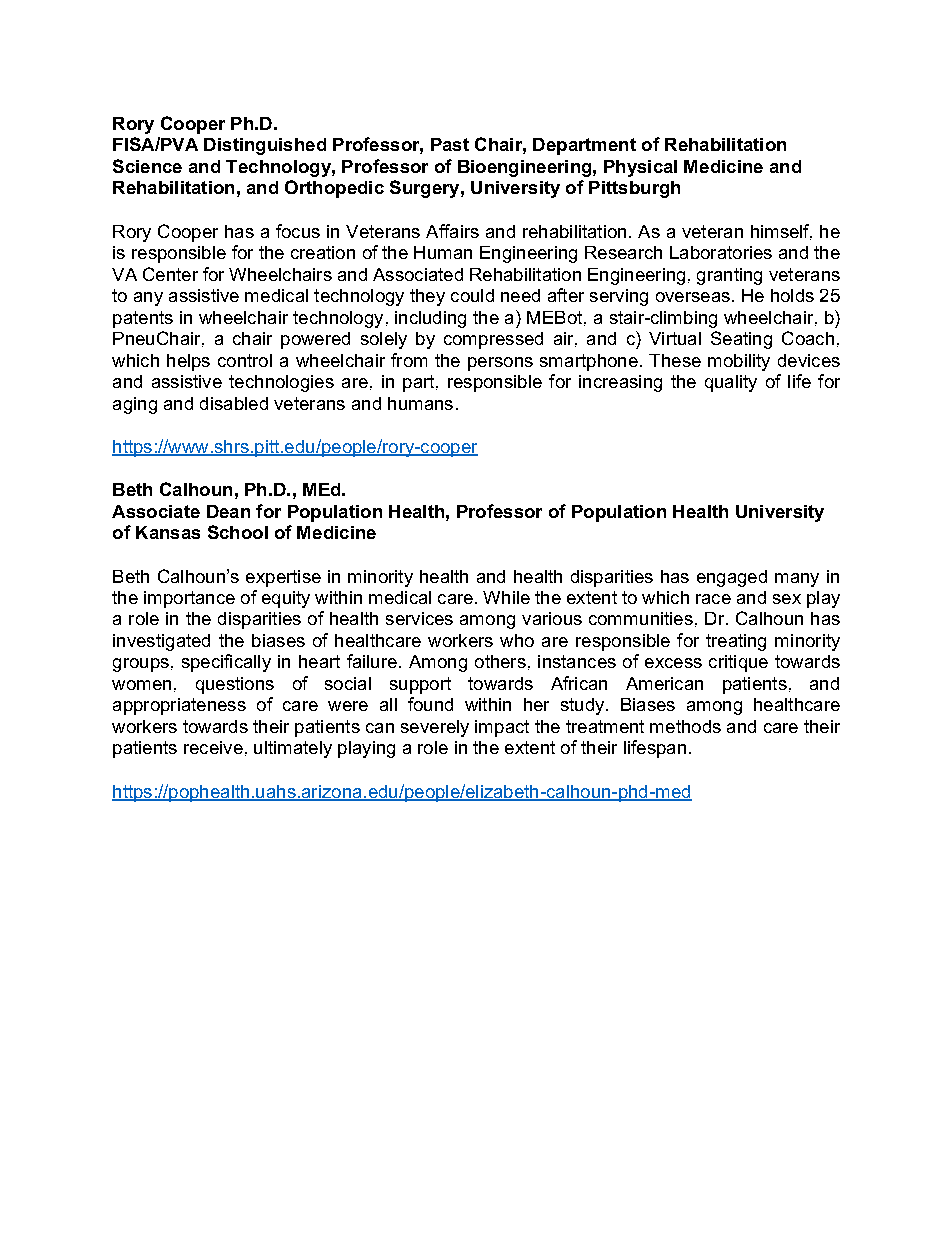 This screenshot has width=952, height=1233. What do you see at coordinates (265, 146) in the screenshot?
I see `Distinguished` at bounding box center [265, 146].
